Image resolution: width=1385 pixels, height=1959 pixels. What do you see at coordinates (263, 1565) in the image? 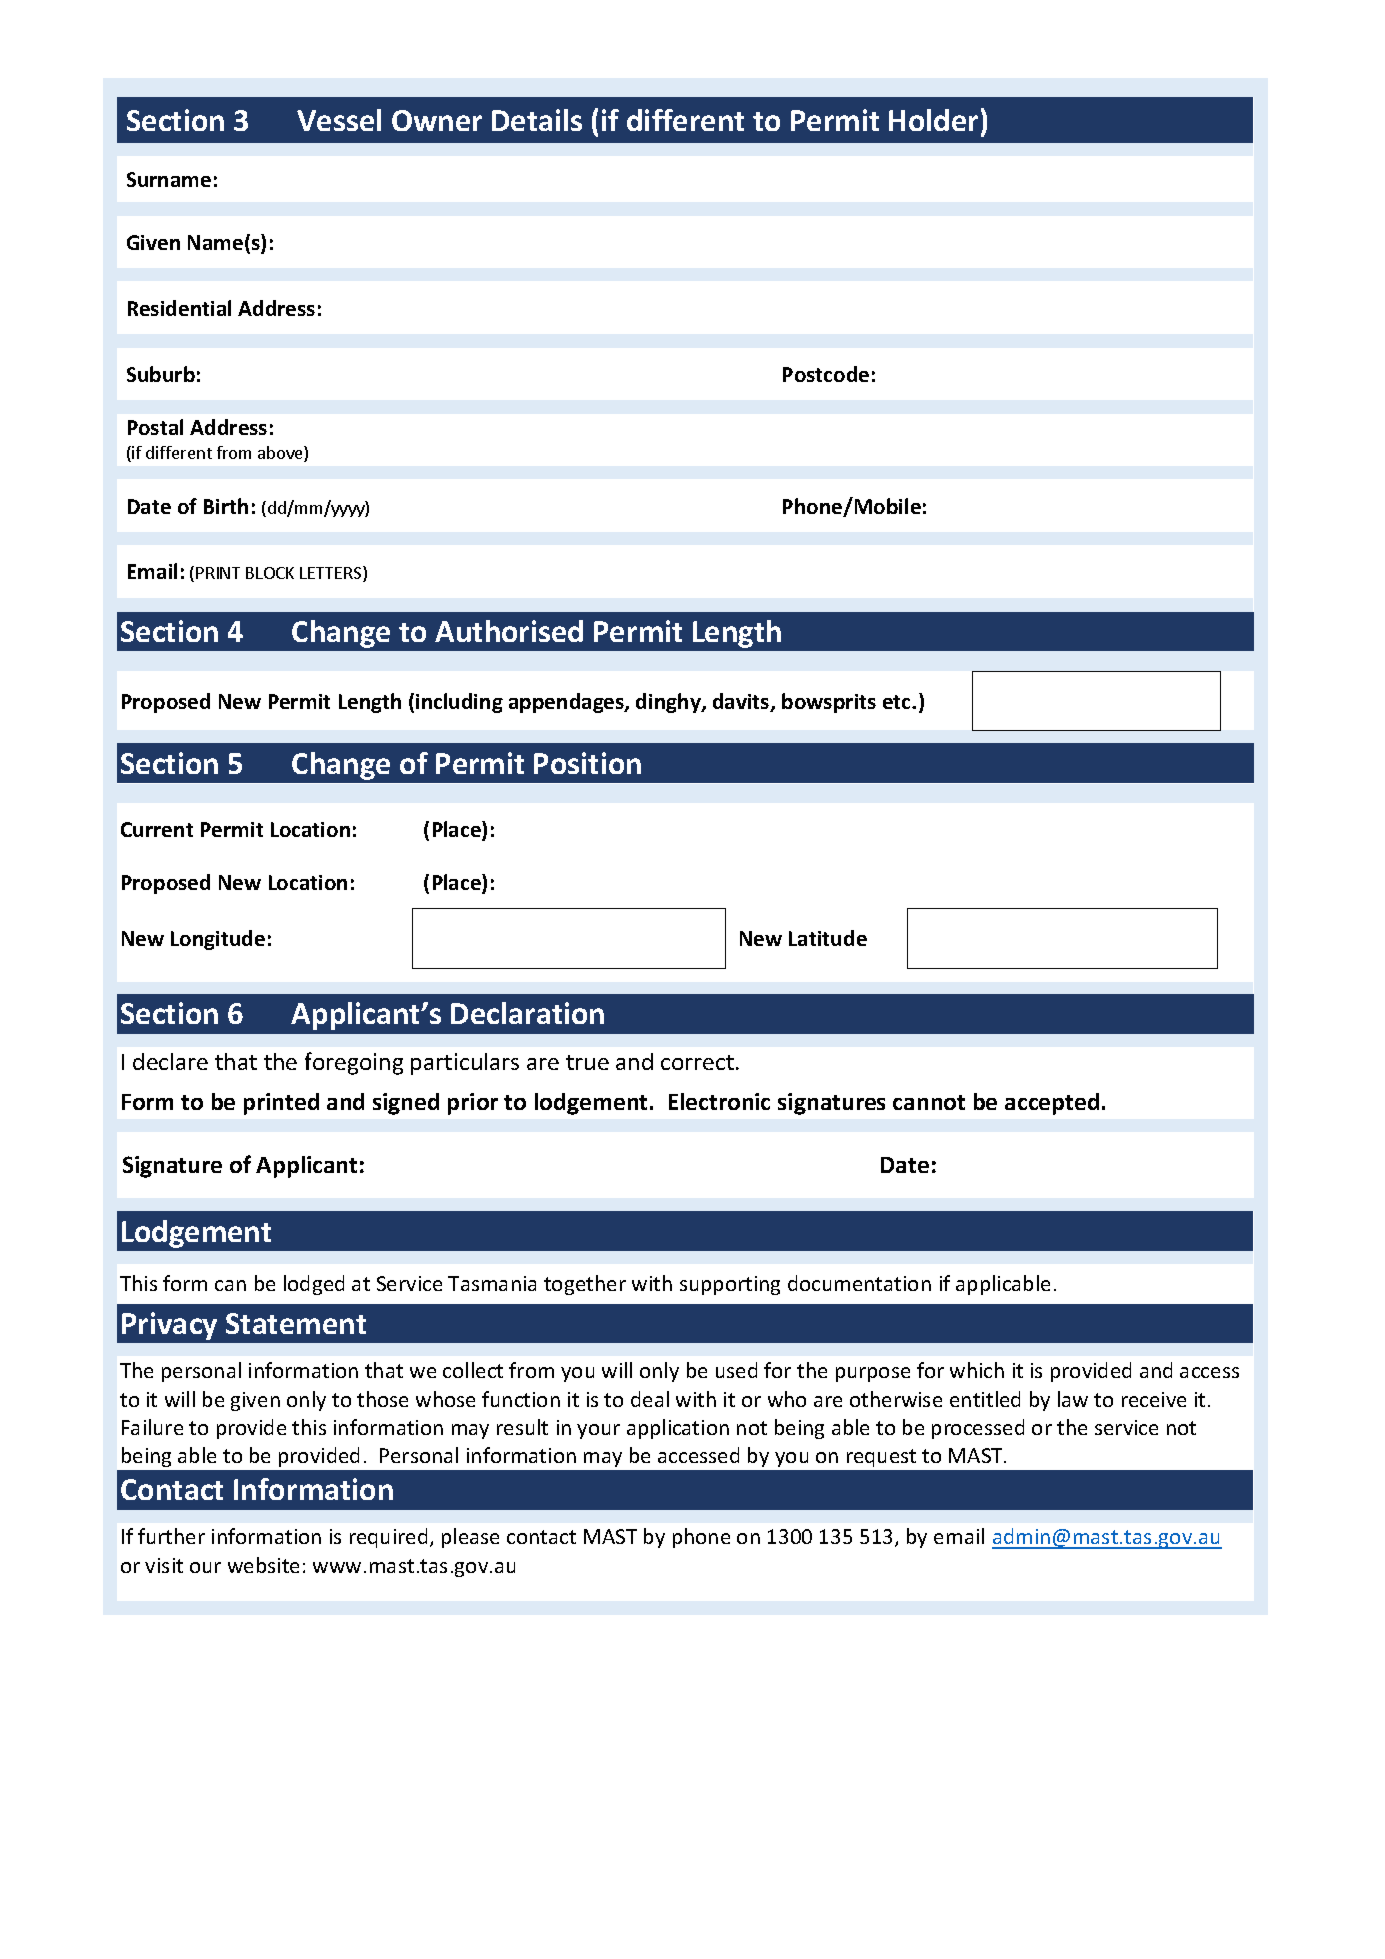
I see `website` at bounding box center [263, 1565].
